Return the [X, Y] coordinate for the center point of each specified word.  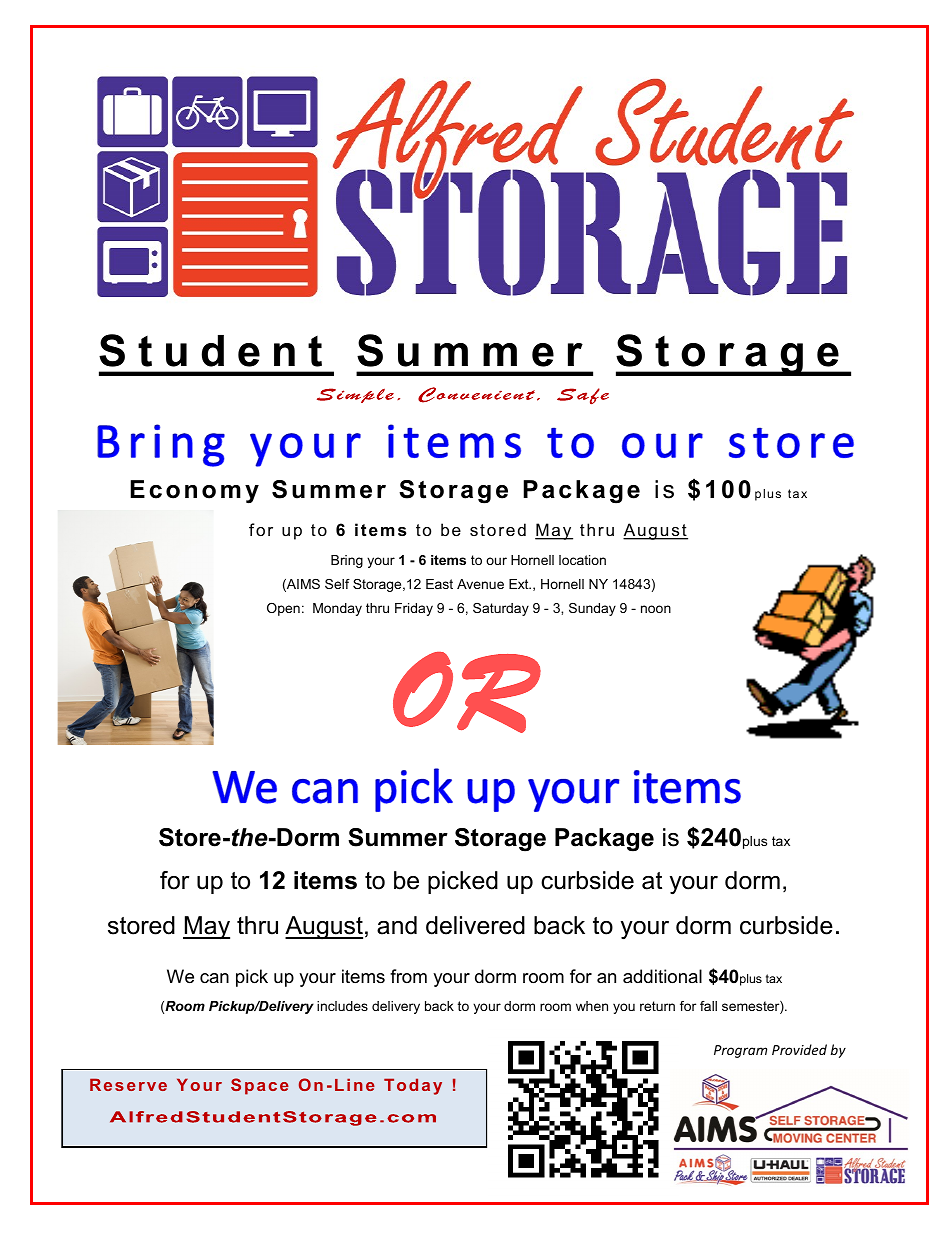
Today [413, 1086]
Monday [337, 609]
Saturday [501, 609]
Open [283, 609]
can [214, 978]
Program [740, 1051]
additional [662, 976]
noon [656, 609]
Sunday [592, 609]
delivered [475, 925]
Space [260, 1086]
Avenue [480, 584]
